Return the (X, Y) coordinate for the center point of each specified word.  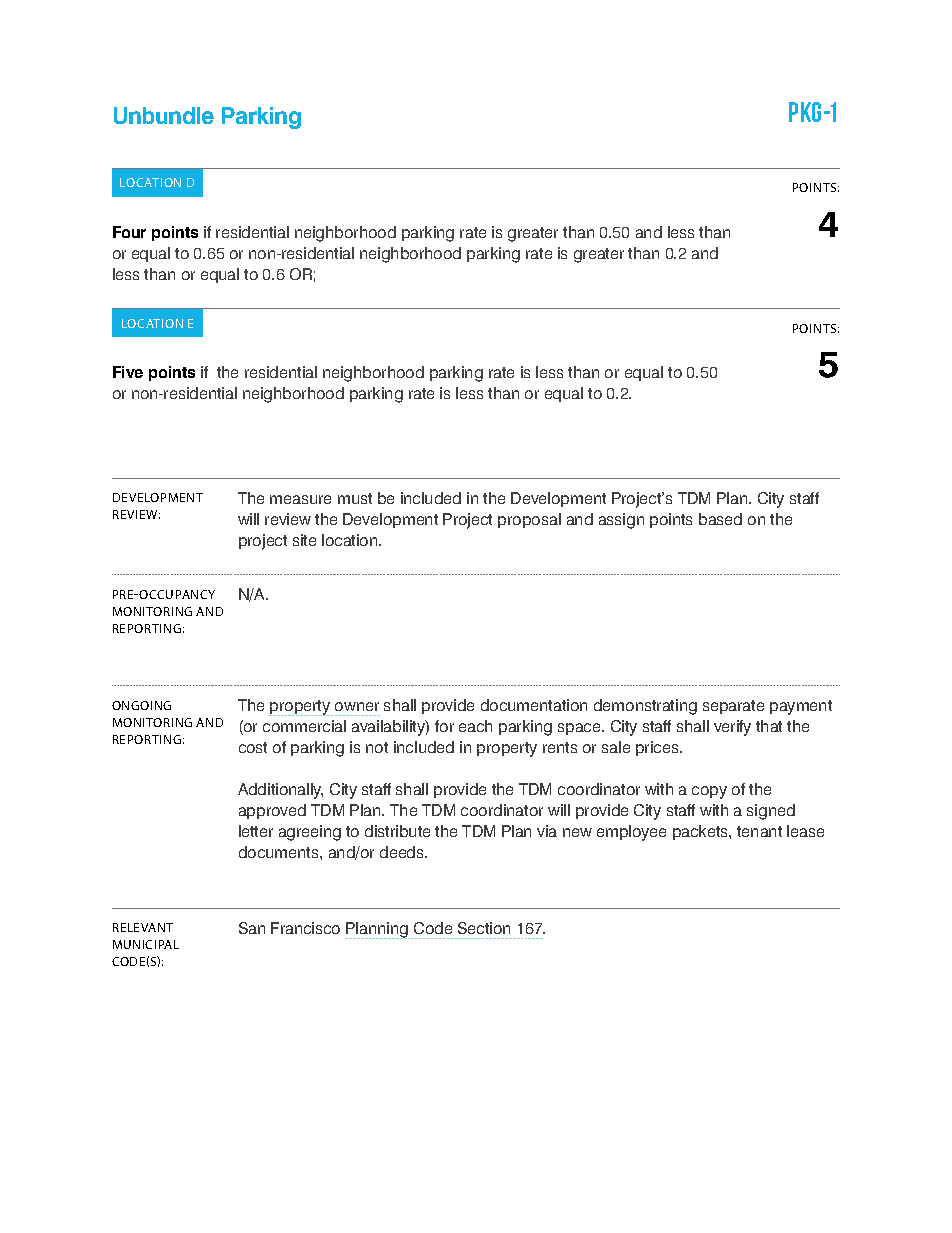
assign (621, 521)
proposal (529, 520)
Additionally (280, 791)
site (304, 540)
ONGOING (141, 705)
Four (129, 232)
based (720, 519)
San (252, 928)
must (355, 498)
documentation (534, 705)
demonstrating (645, 707)
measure (300, 499)
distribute (397, 831)
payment (801, 707)
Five (128, 372)
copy (709, 792)
